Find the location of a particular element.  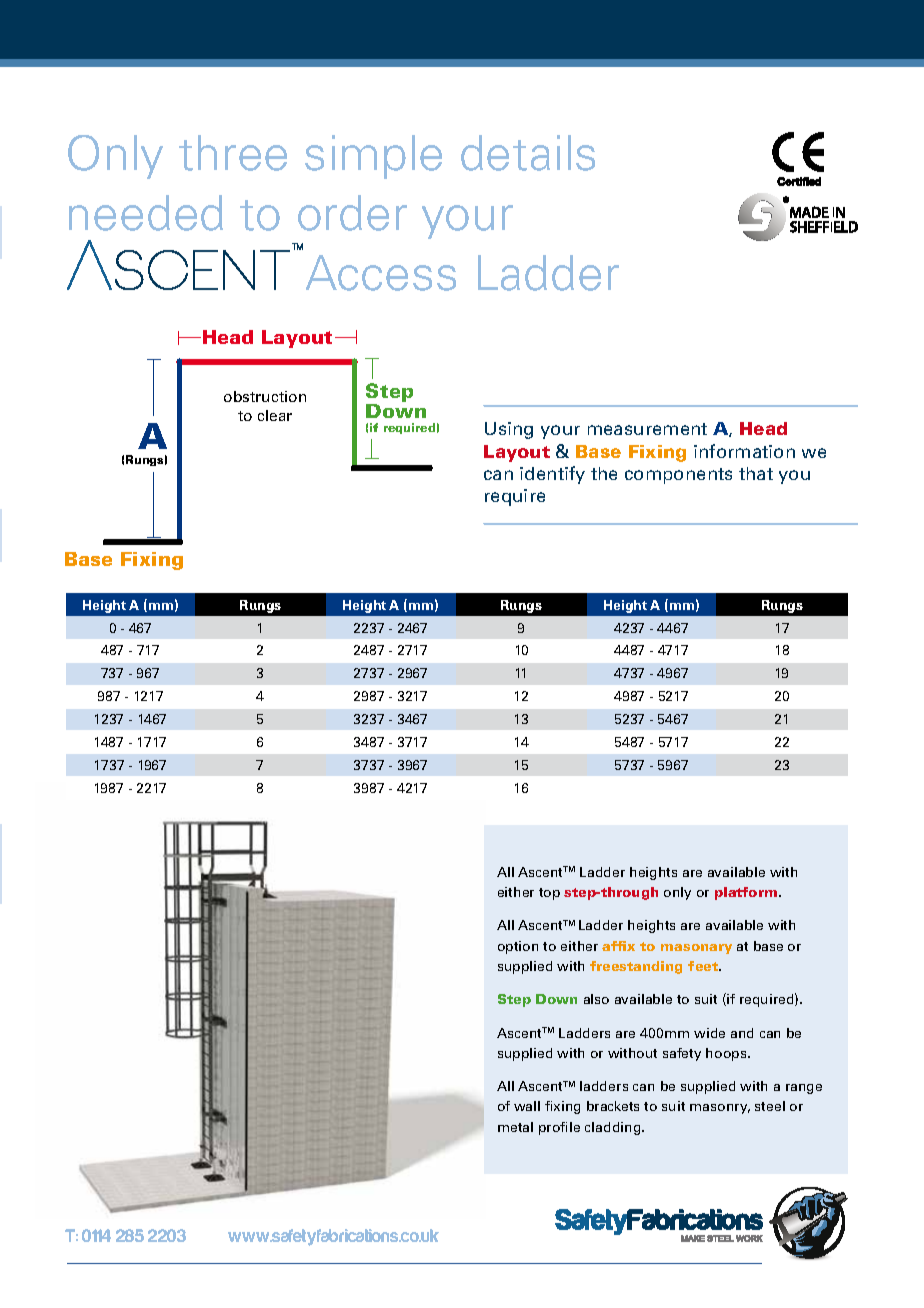

information is located at coordinates (744, 451).
